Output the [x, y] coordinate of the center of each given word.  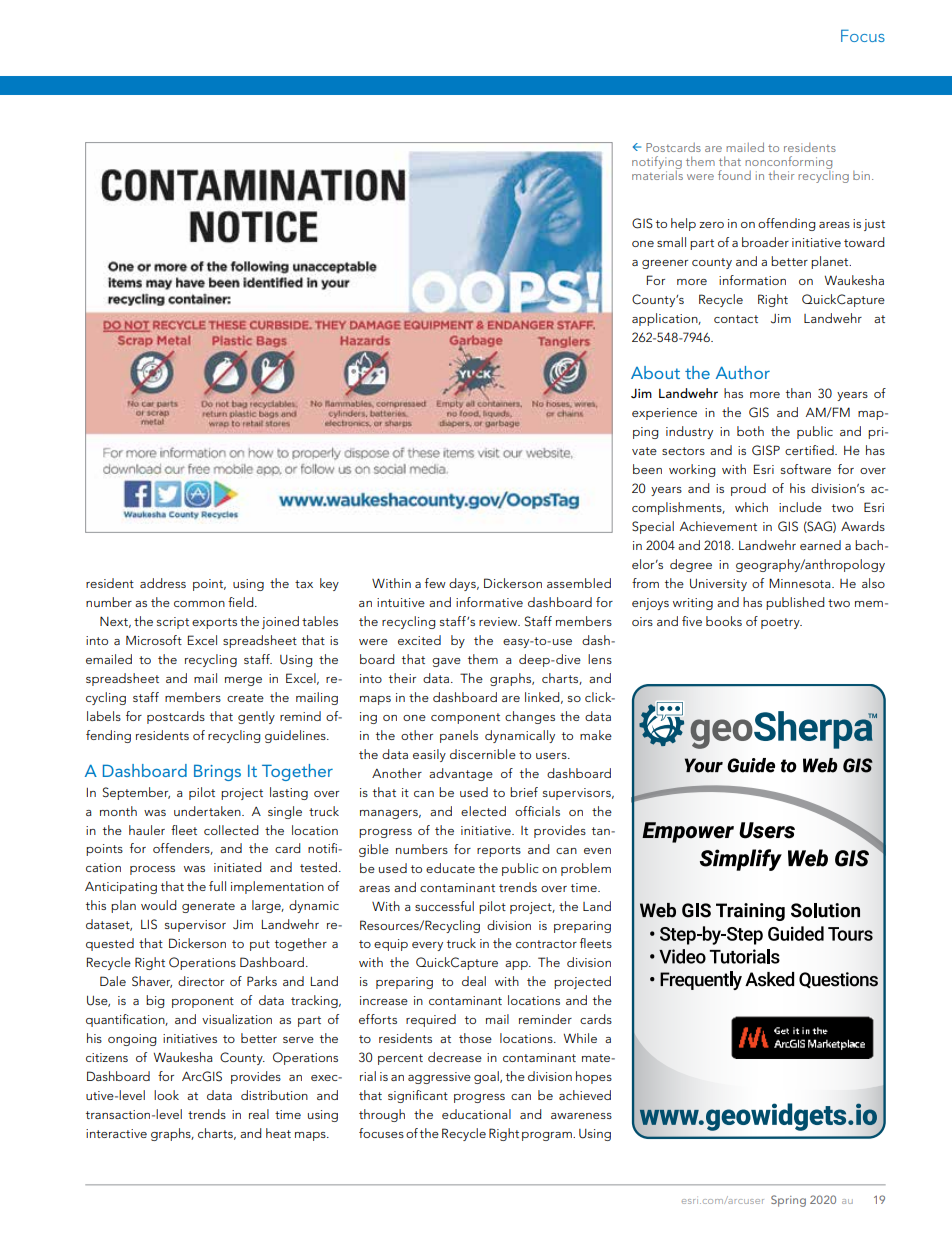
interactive [116, 1133]
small [671, 242]
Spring [788, 1201]
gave [446, 662]
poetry [781, 623]
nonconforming [788, 162]
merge [243, 681]
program [548, 1136]
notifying [657, 162]
